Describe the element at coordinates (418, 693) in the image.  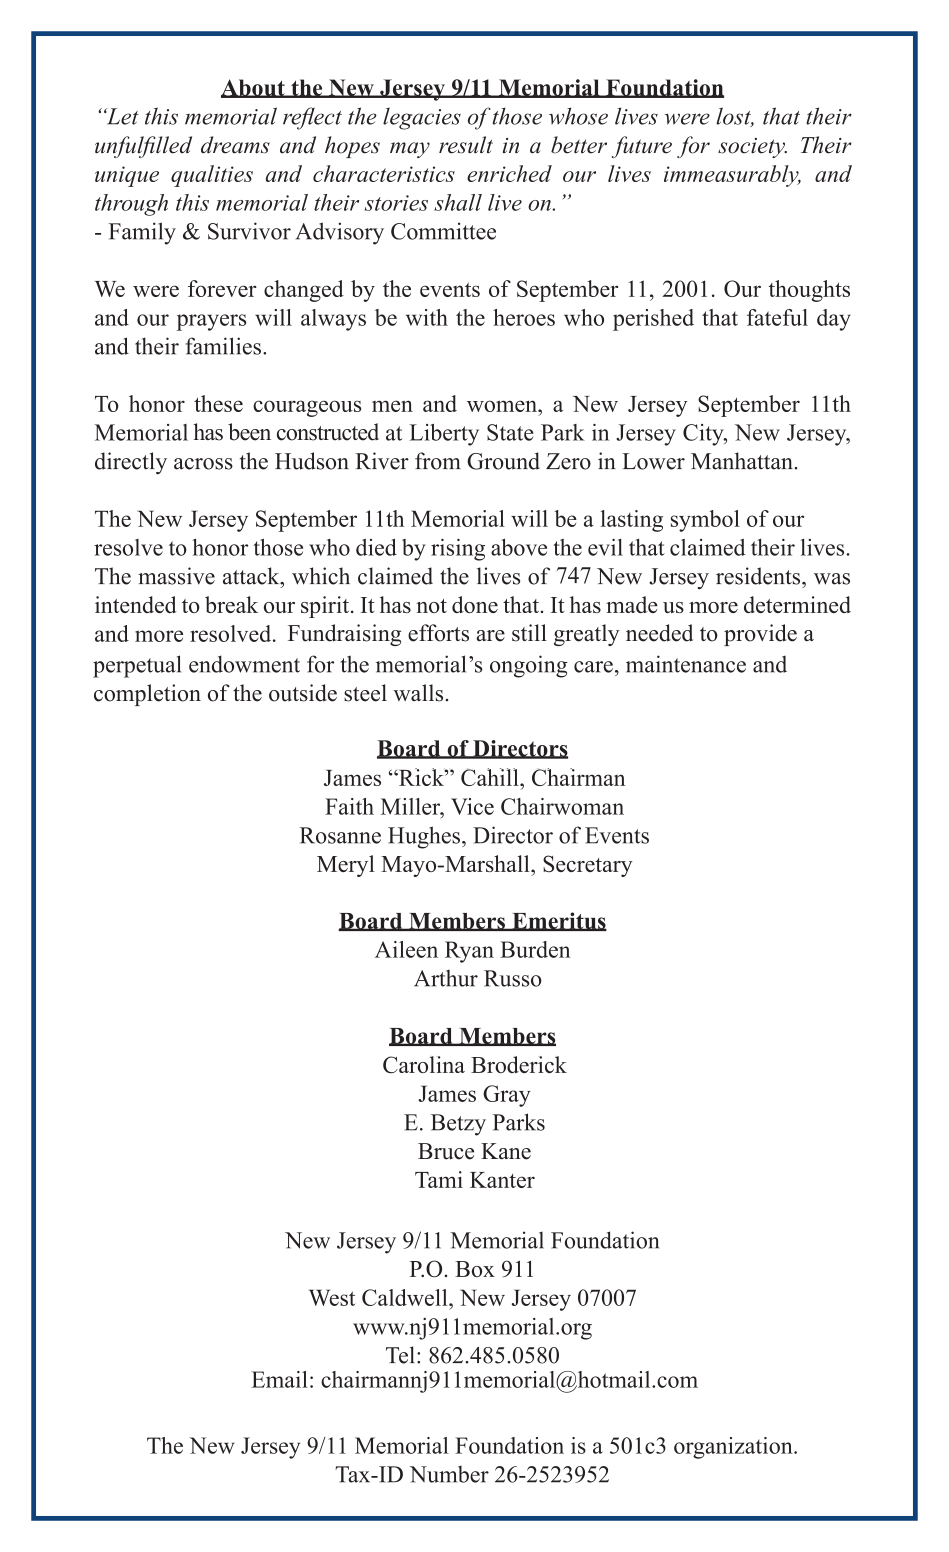
I see `walls` at that location.
